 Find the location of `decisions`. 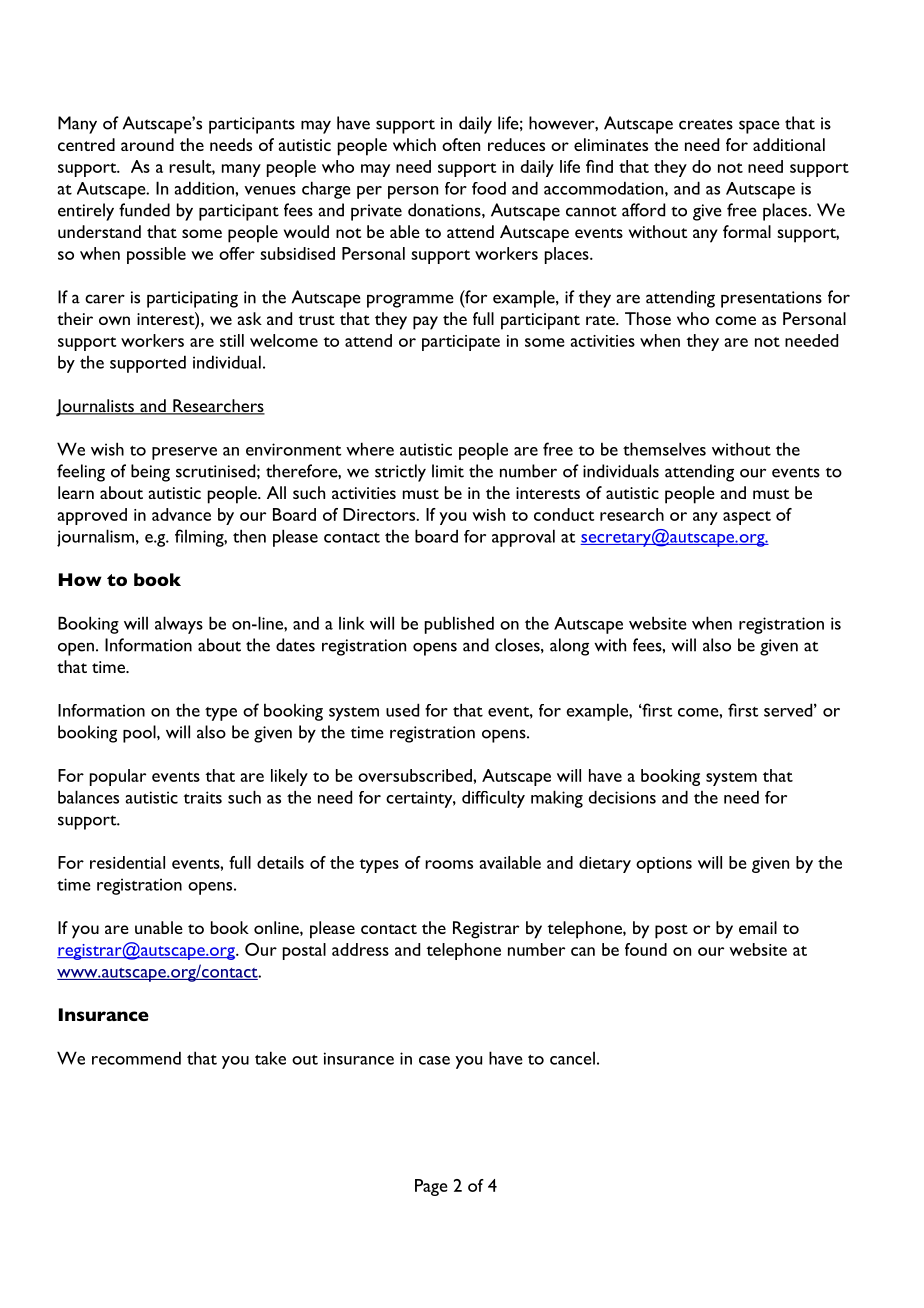

decisions is located at coordinates (622, 797).
